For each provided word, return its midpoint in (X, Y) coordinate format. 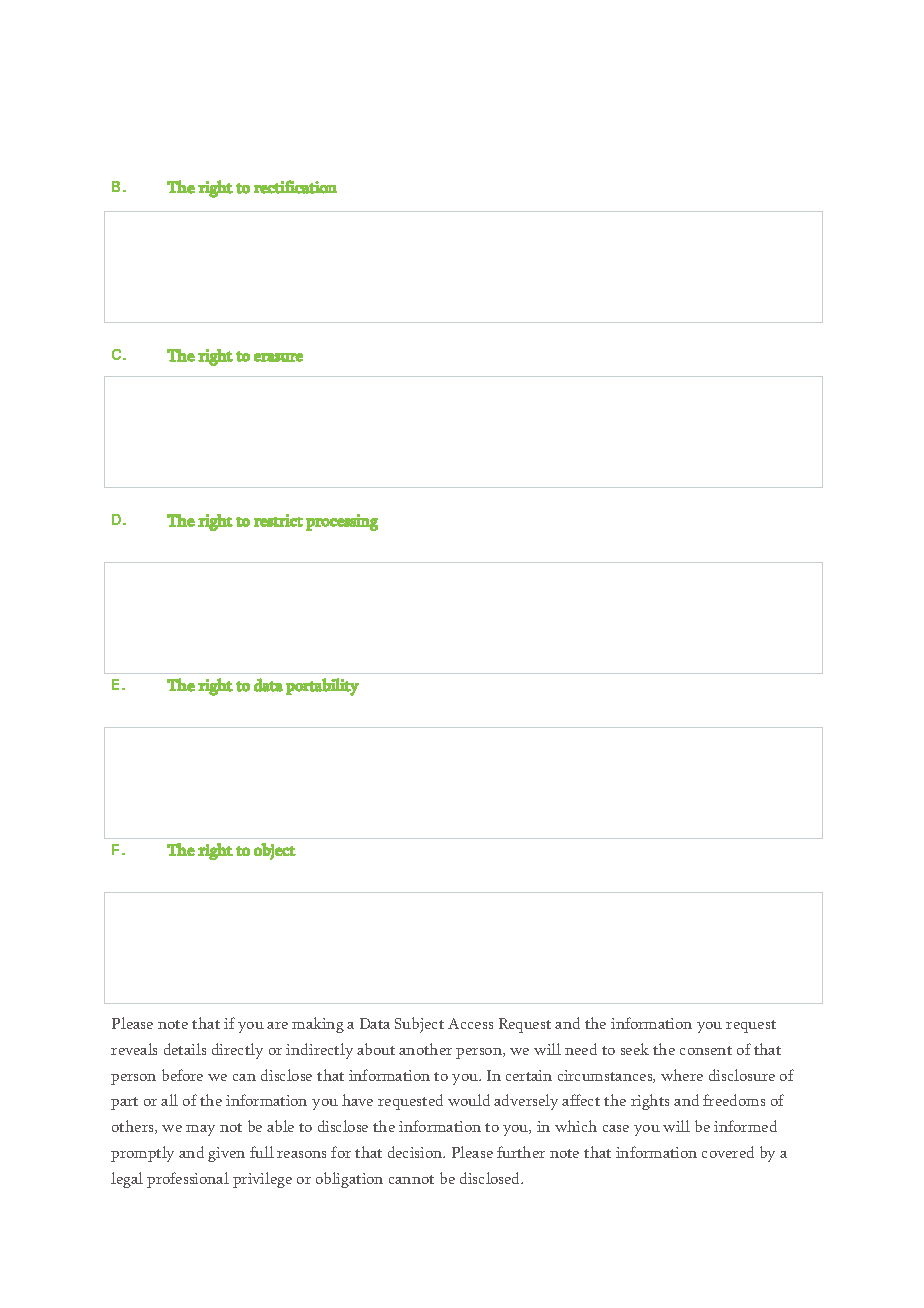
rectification (295, 187)
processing (342, 522)
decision (416, 1152)
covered (728, 1152)
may (200, 1130)
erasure (278, 357)
